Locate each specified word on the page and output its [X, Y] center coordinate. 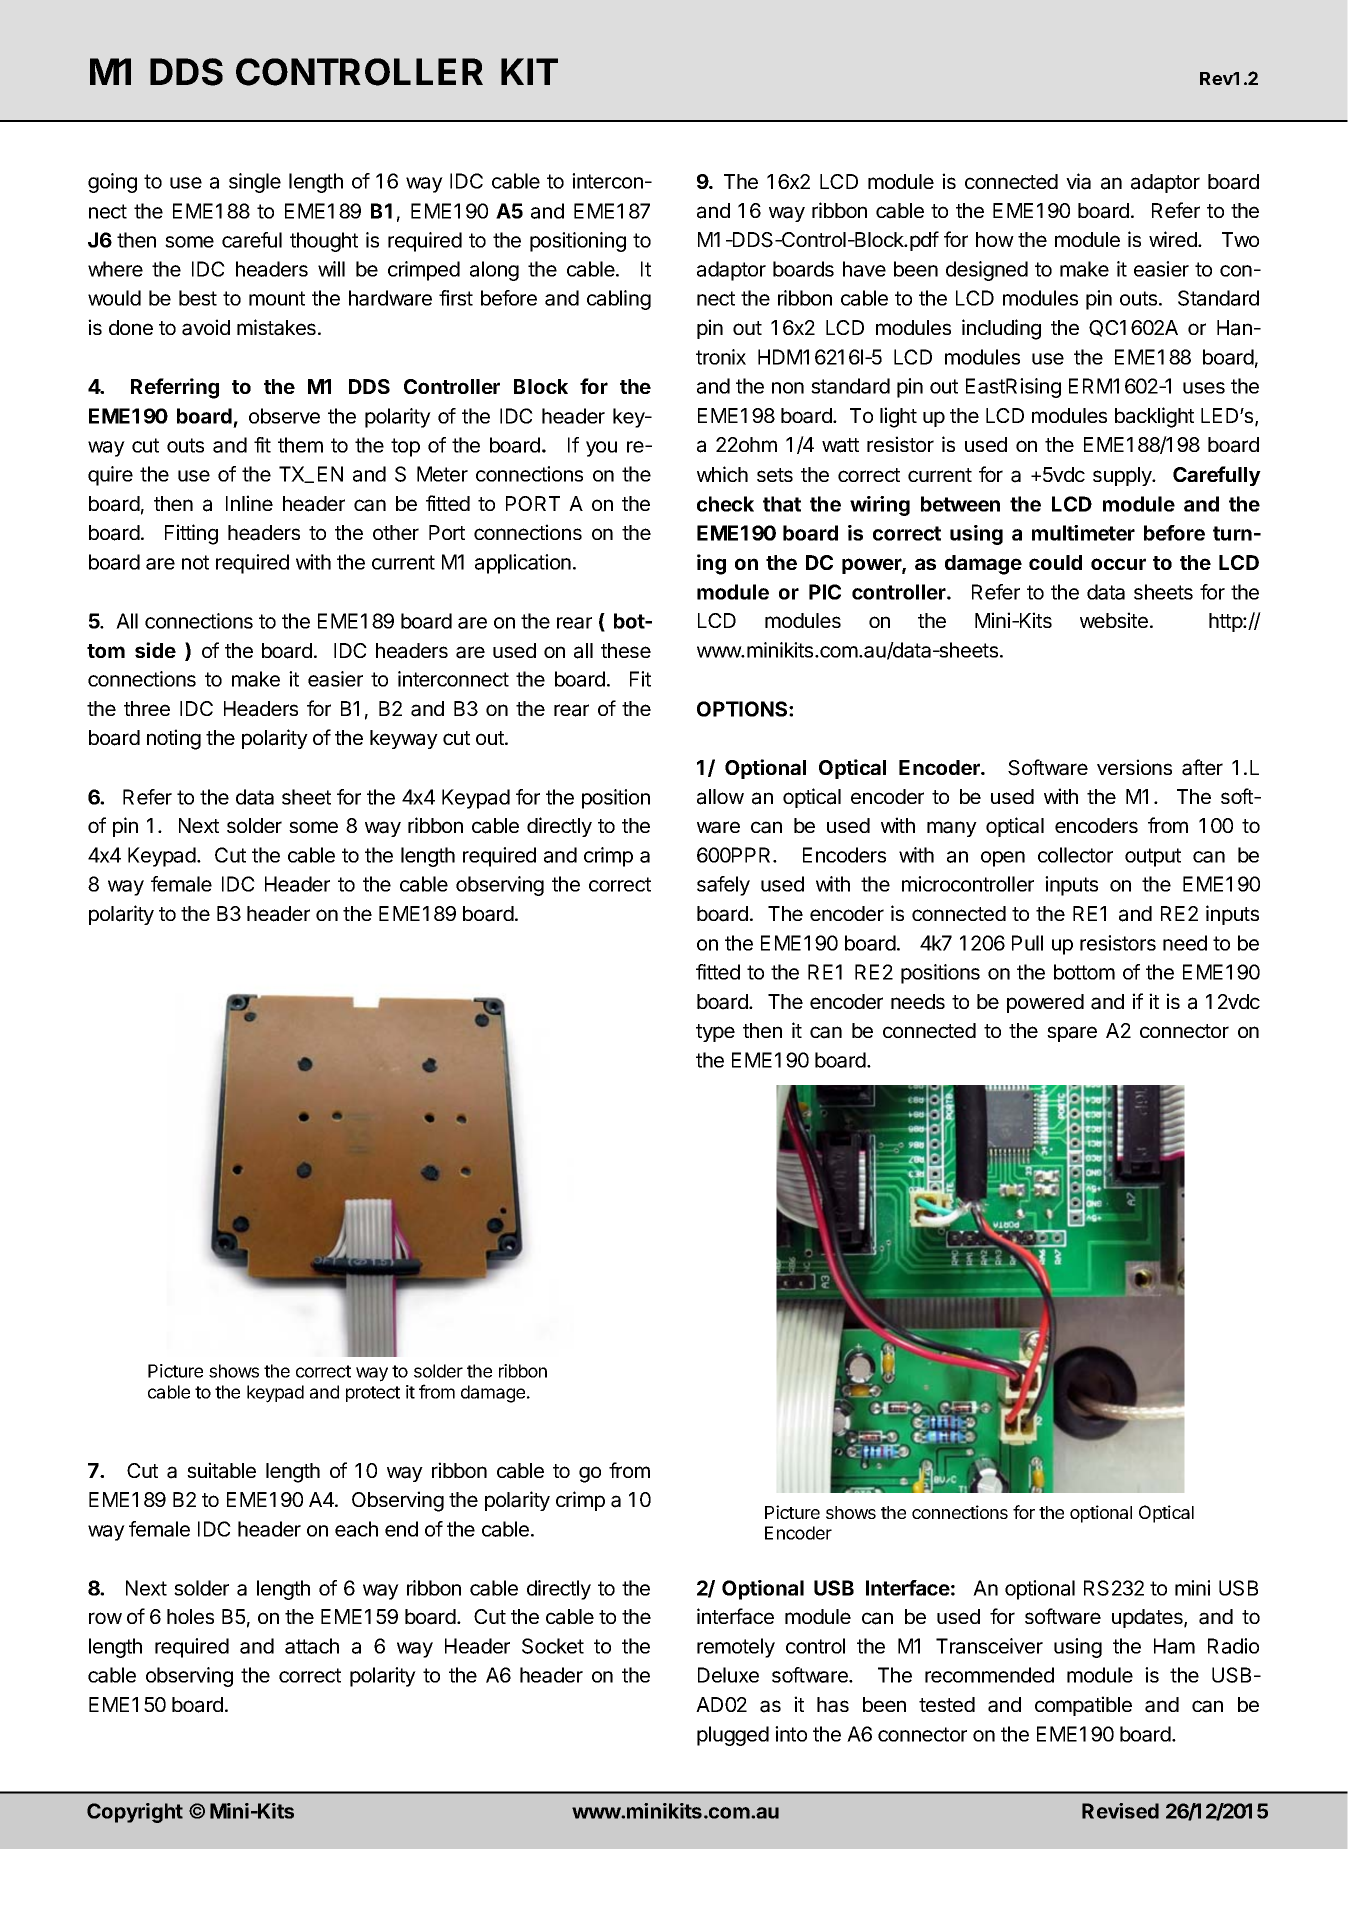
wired [1174, 239]
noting [174, 739]
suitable [221, 1470]
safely [723, 886]
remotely [736, 1648]
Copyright [135, 1813]
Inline [249, 503]
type [715, 1033]
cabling [619, 300]
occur [1118, 564]
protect [373, 1394]
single [255, 183]
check [725, 504]
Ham [1174, 1646]
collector [1075, 855]
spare [1072, 1034]
